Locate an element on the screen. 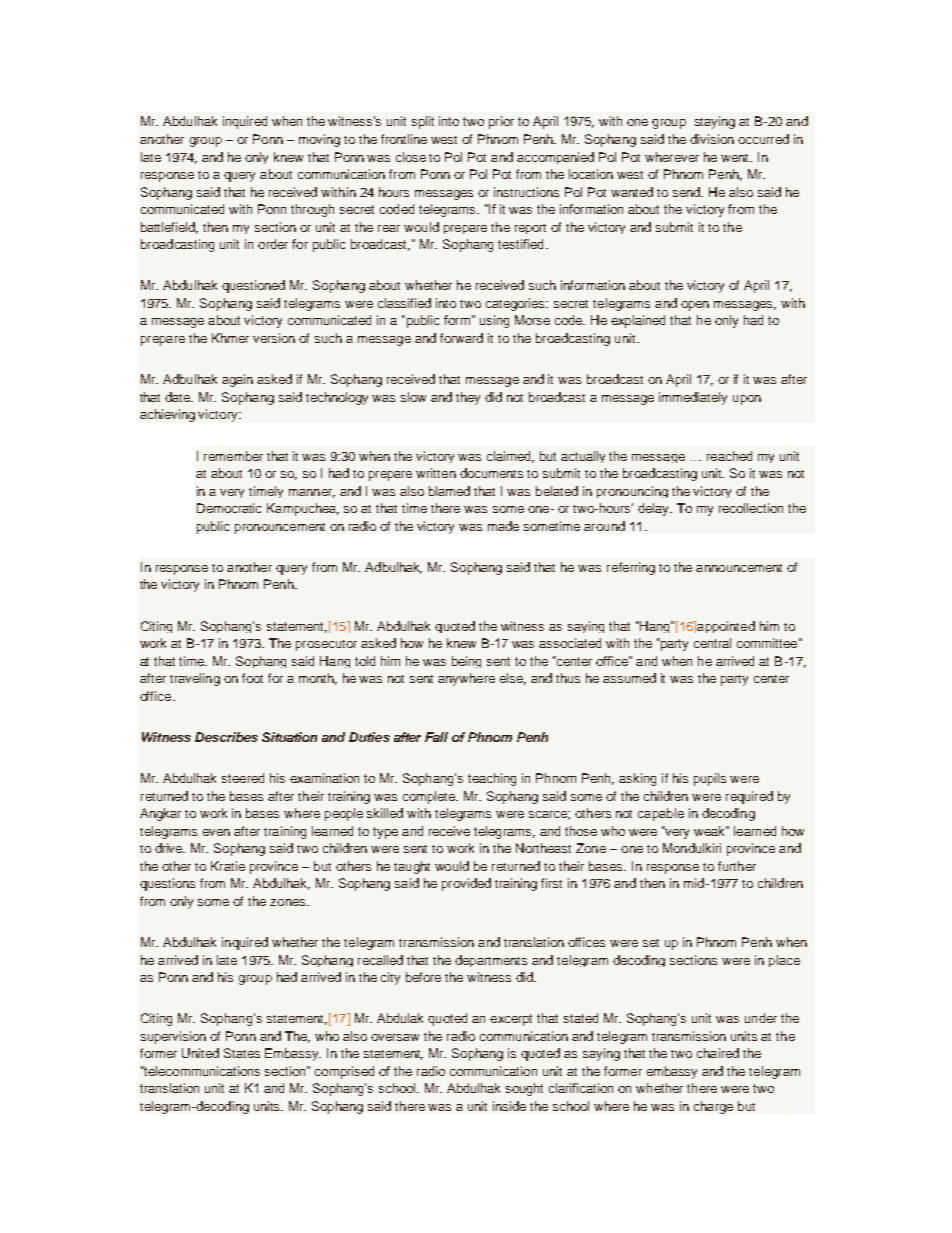 The height and width of the screenshot is (1233, 952). Khmer is located at coordinates (230, 338).
